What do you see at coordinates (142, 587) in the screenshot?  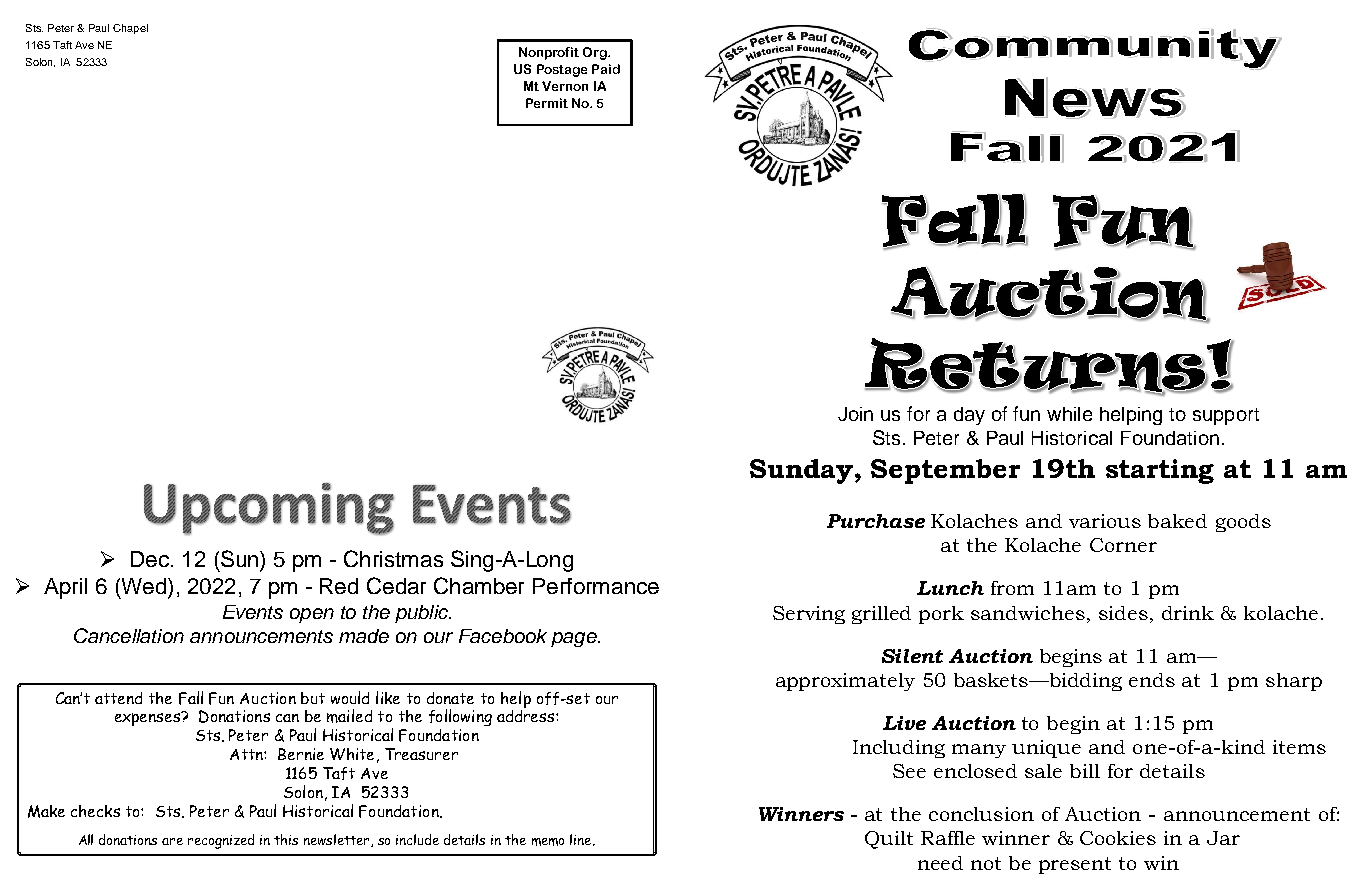 I see `Wed` at bounding box center [142, 587].
